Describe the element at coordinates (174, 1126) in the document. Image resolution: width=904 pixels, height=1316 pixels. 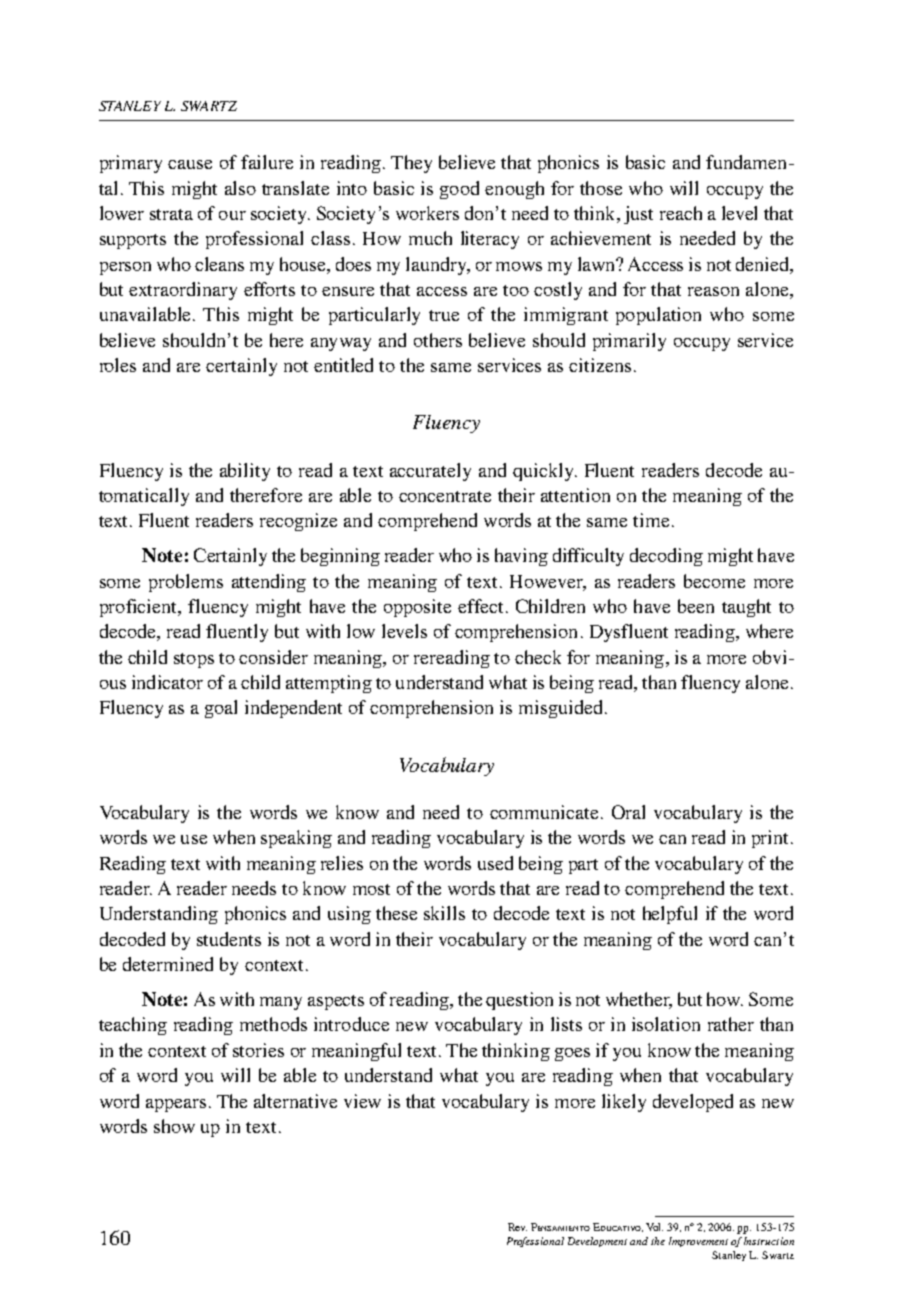
I see `show` at that location.
